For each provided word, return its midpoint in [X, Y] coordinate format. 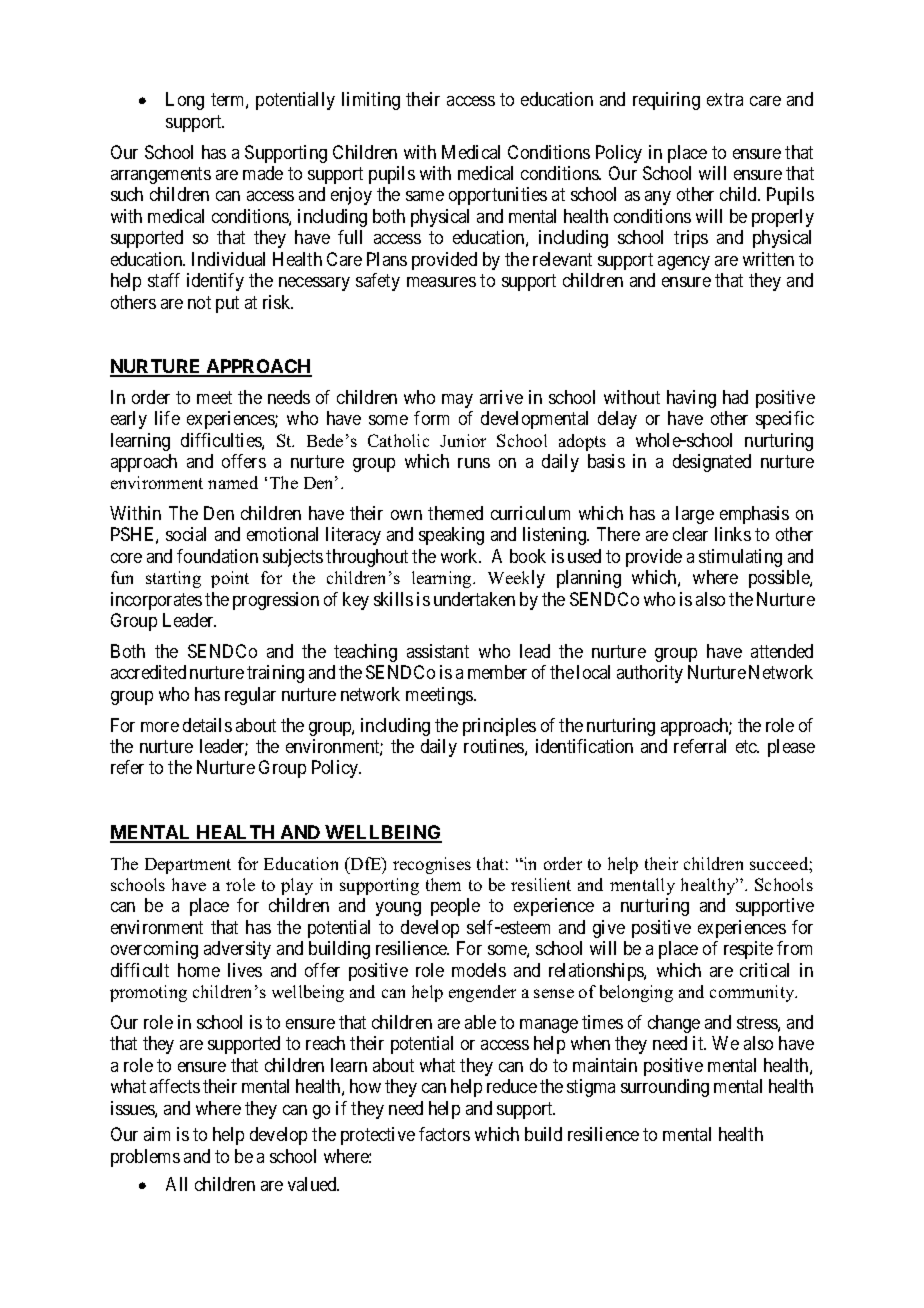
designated [712, 463]
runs [474, 463]
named [233, 482]
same [425, 196]
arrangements [161, 175]
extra [725, 99]
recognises [432, 865]
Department [188, 866]
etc [747, 746]
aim [157, 1134]
